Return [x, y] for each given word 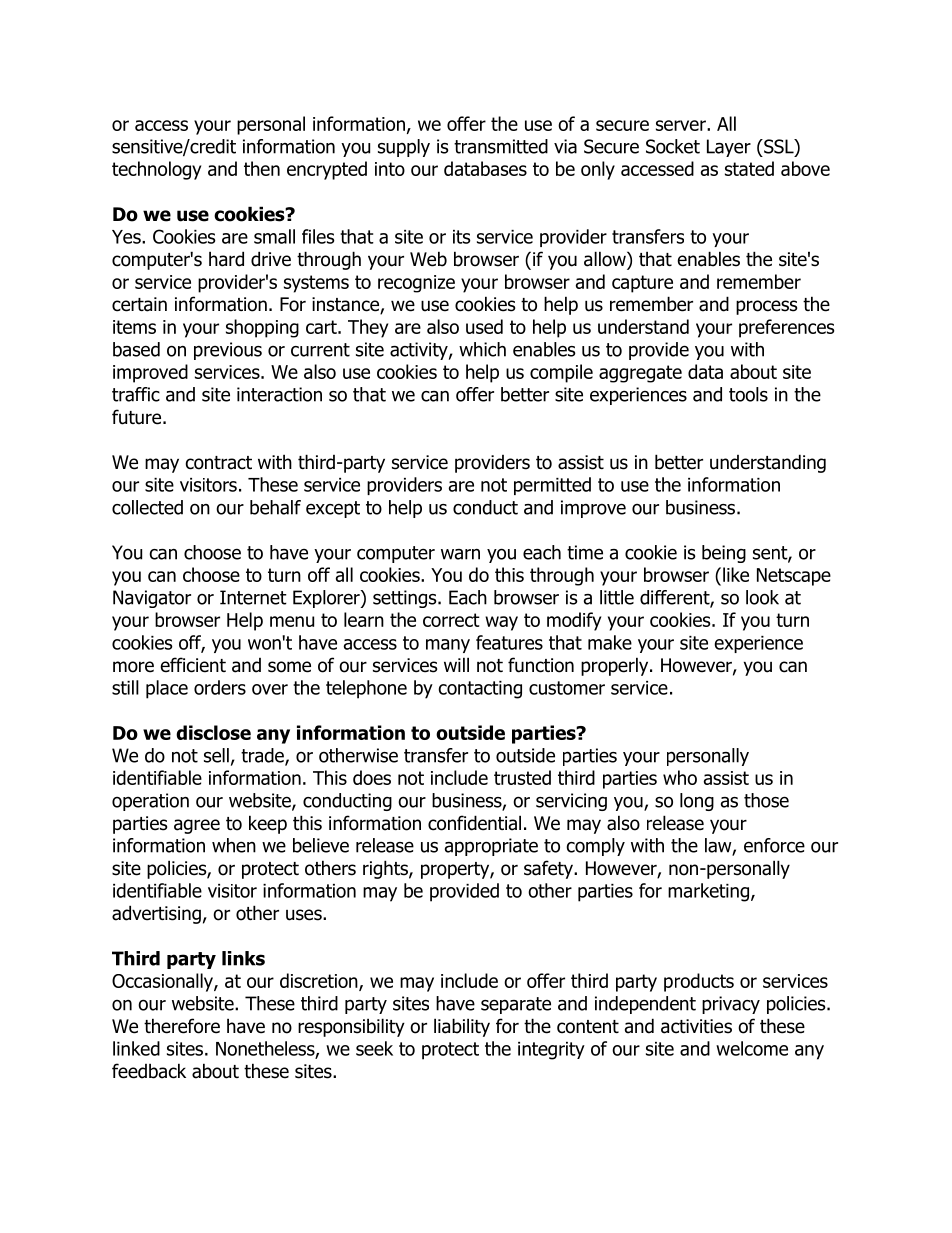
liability [462, 1027]
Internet [253, 597]
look [762, 597]
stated [749, 168]
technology [156, 170]
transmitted [501, 146]
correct [451, 620]
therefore [182, 1026]
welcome [752, 1048]
